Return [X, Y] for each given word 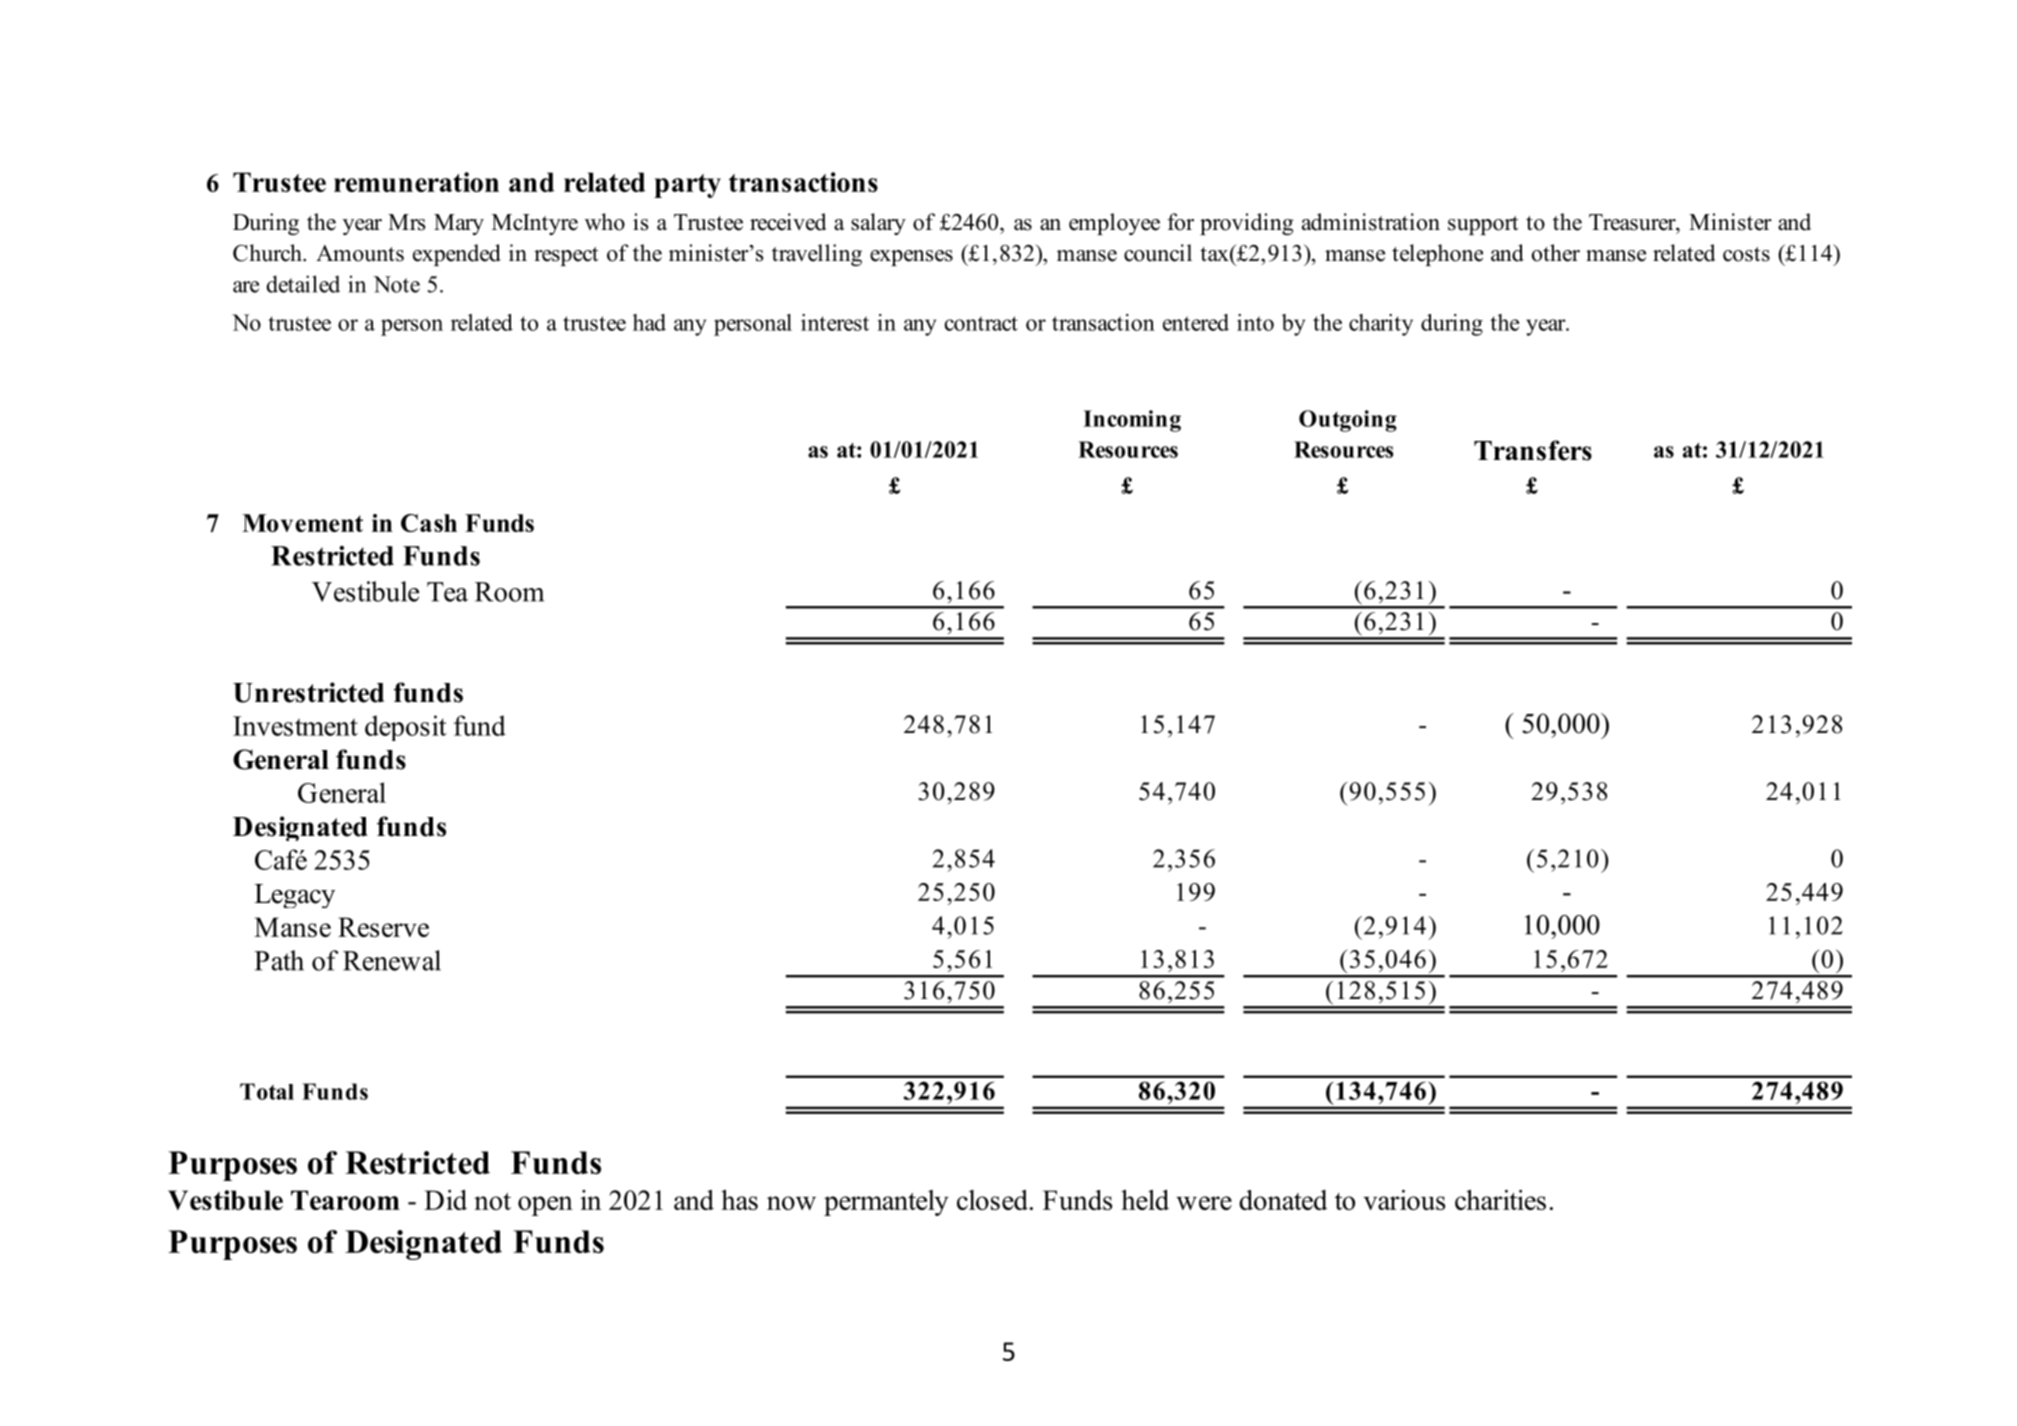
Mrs [406, 222]
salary [878, 224]
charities [1500, 1200]
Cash [429, 523]
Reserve [383, 927]
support [1483, 225]
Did [445, 1200]
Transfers [1533, 450]
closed [992, 1200]
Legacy [294, 896]
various [1404, 1200]
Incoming [1132, 421]
